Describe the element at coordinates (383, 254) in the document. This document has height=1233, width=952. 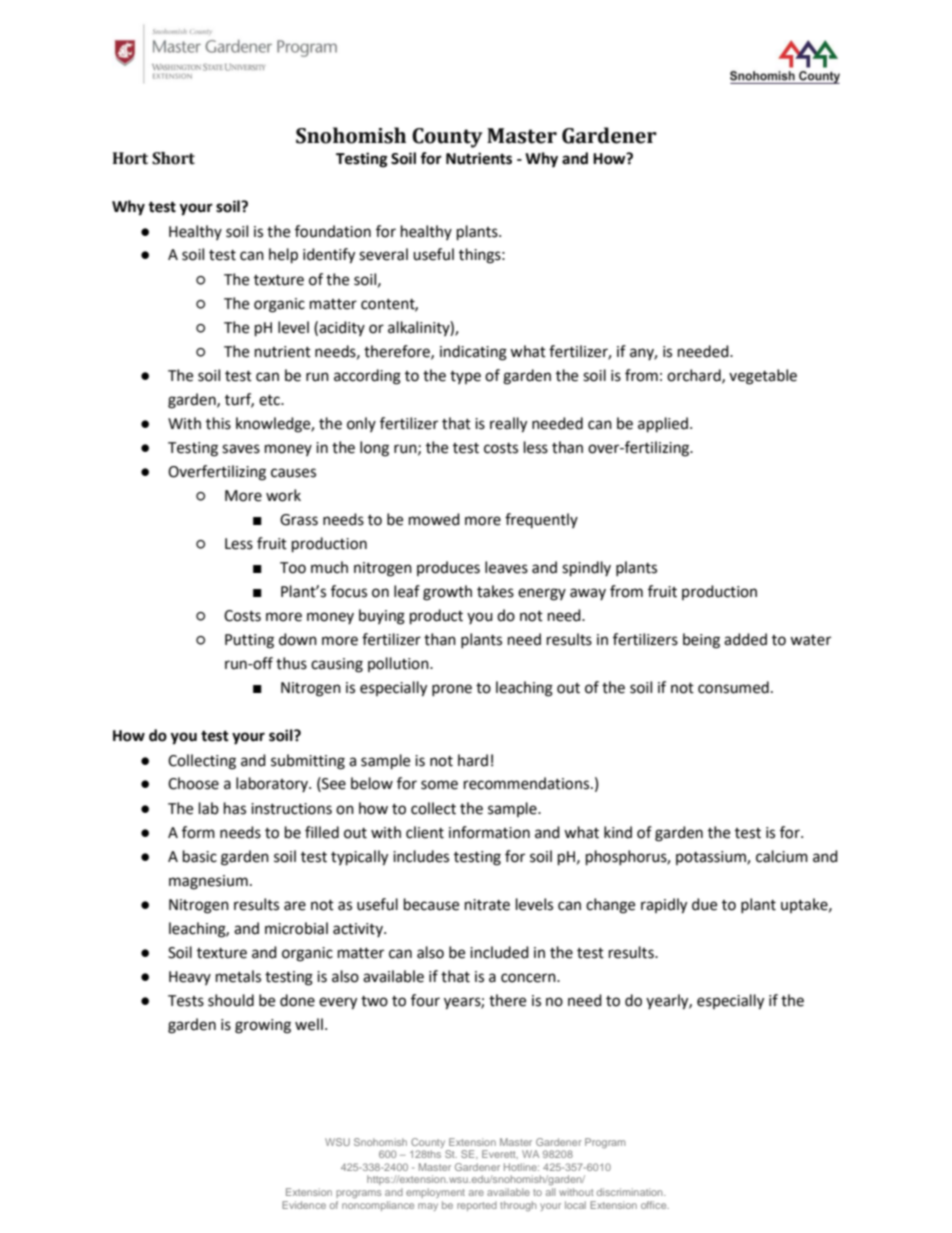
I see `several` at that location.
